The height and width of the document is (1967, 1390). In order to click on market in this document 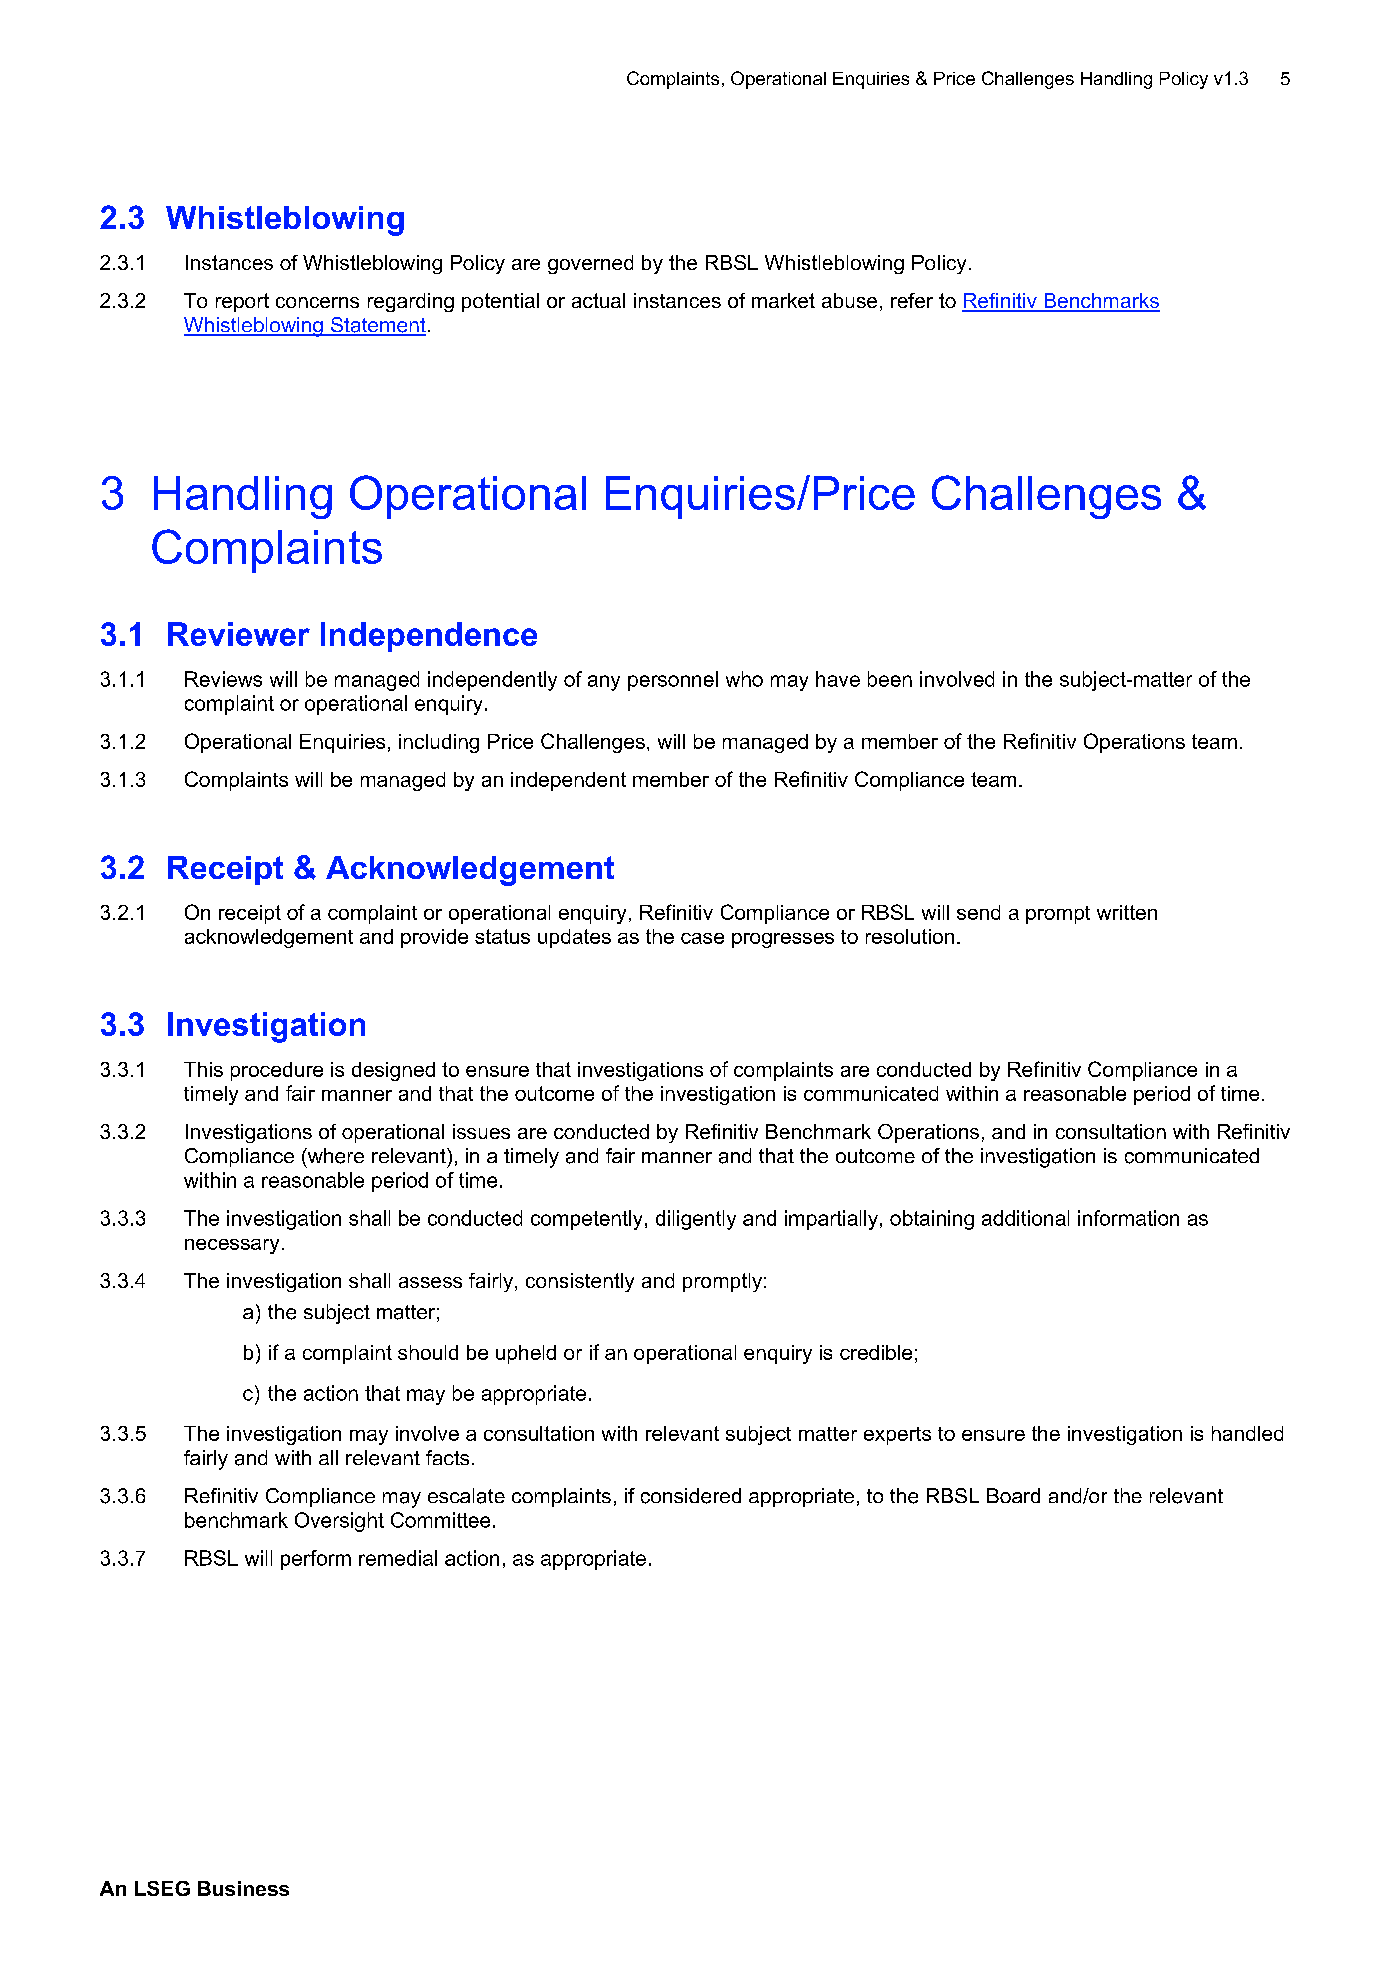, I will do `click(783, 300)`.
